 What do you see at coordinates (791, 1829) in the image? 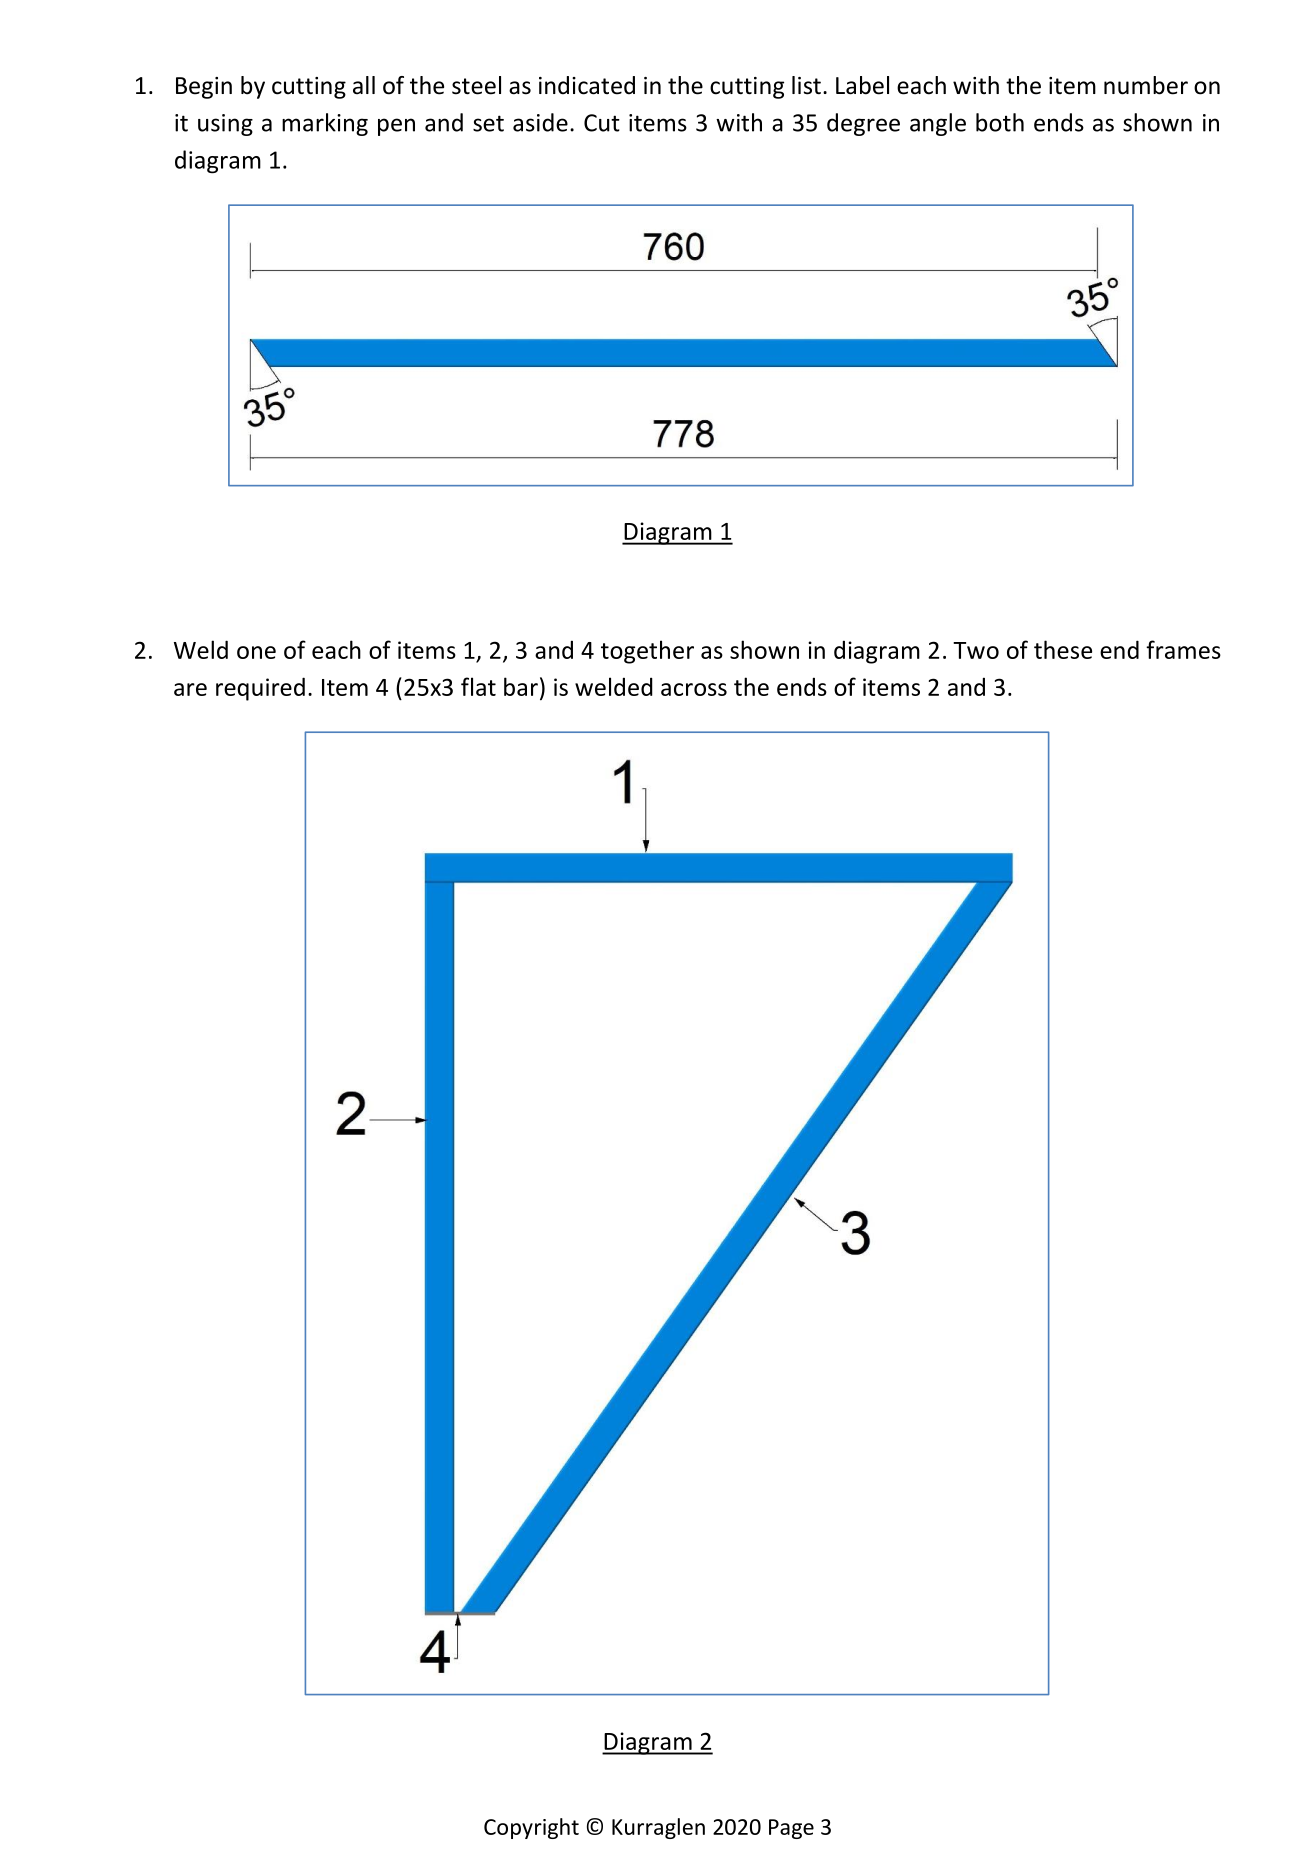
I see `Page` at bounding box center [791, 1829].
